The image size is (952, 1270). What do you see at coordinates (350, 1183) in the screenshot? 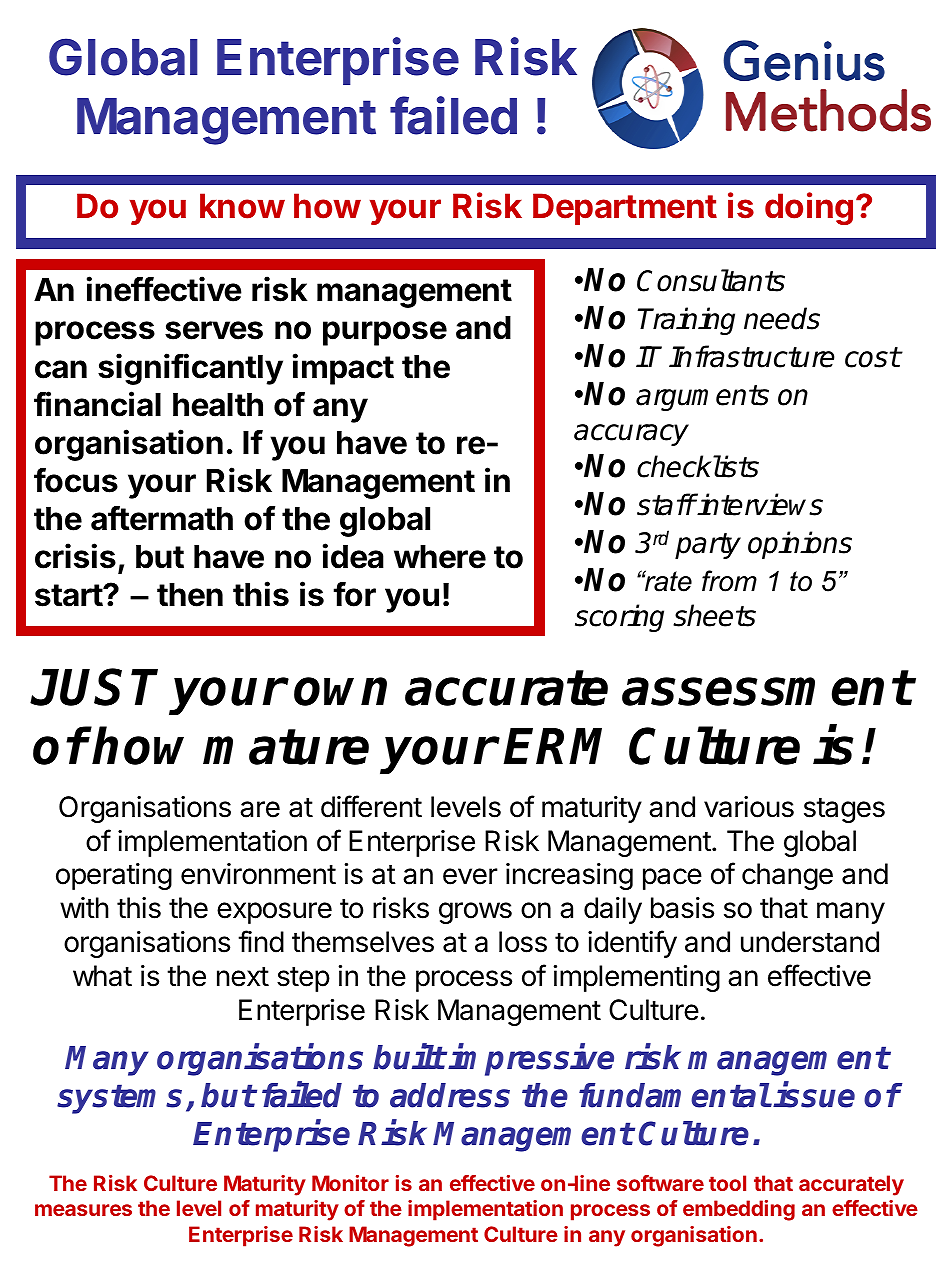
I see `Monitor` at bounding box center [350, 1183].
